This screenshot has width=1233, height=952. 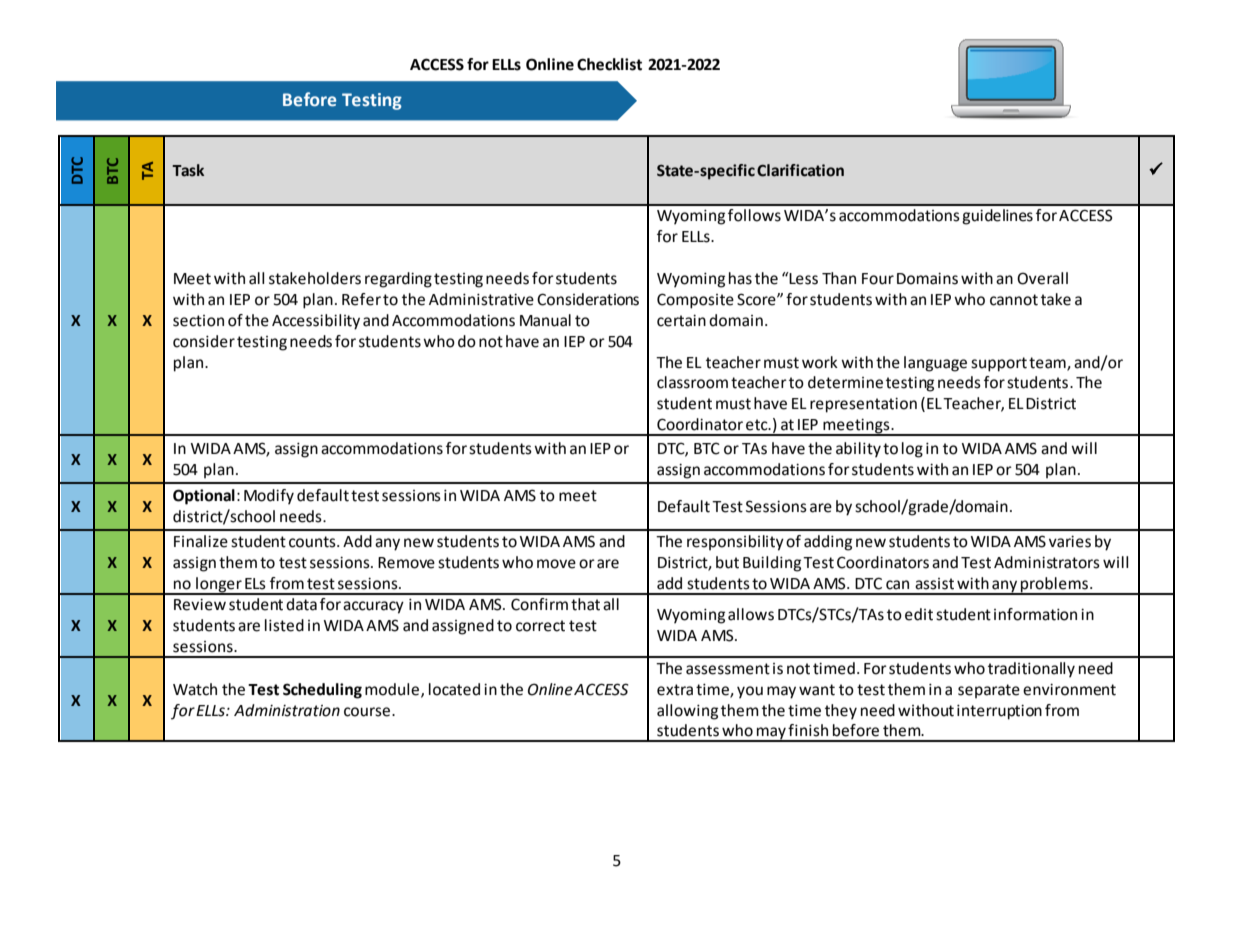 What do you see at coordinates (313, 542) in the screenshot?
I see `counts` at bounding box center [313, 542].
